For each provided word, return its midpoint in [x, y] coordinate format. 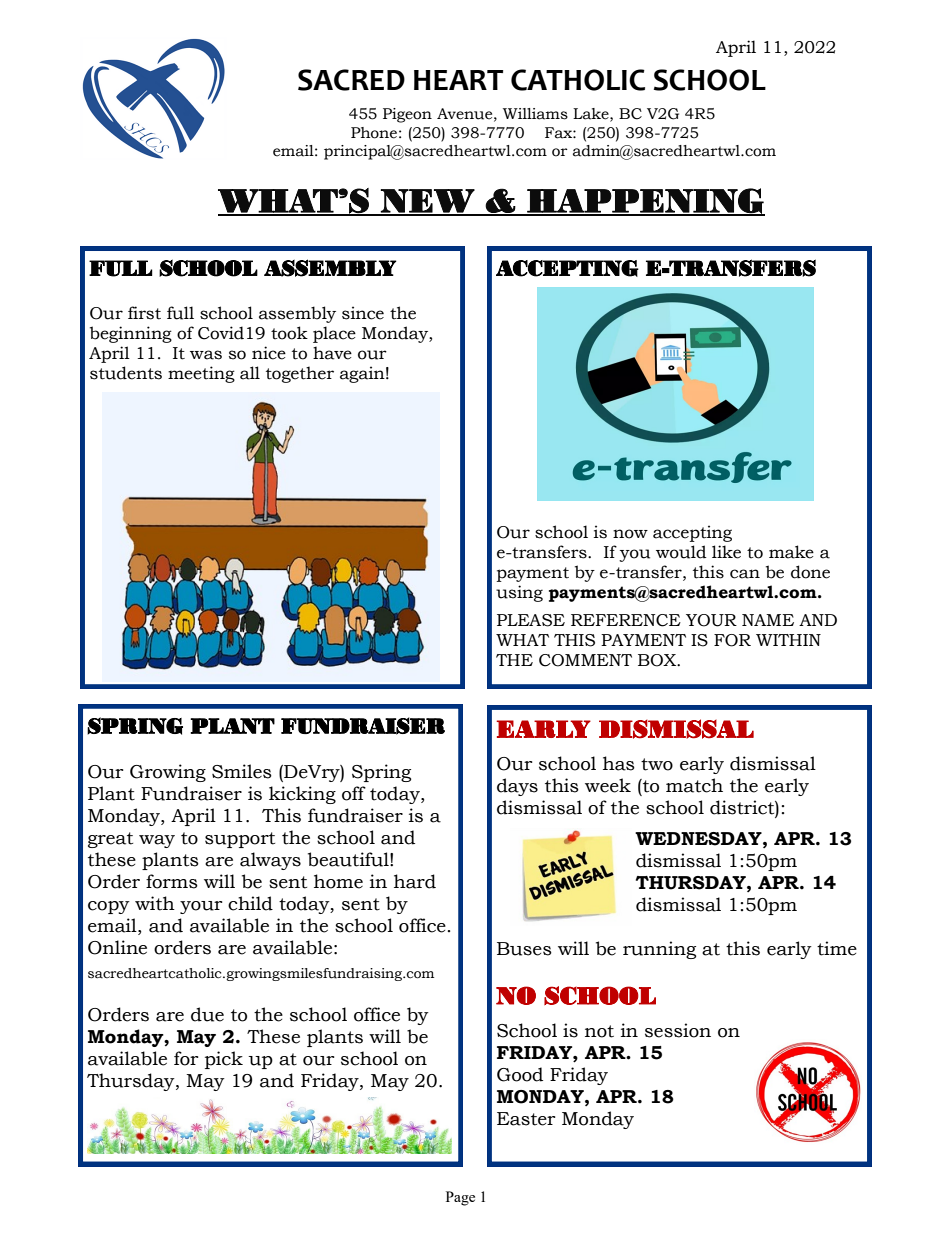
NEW [427, 202]
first [144, 313]
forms [172, 881]
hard [415, 881]
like [726, 552]
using [519, 593]
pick [224, 1060]
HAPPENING [645, 202]
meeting [201, 374]
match [694, 785]
